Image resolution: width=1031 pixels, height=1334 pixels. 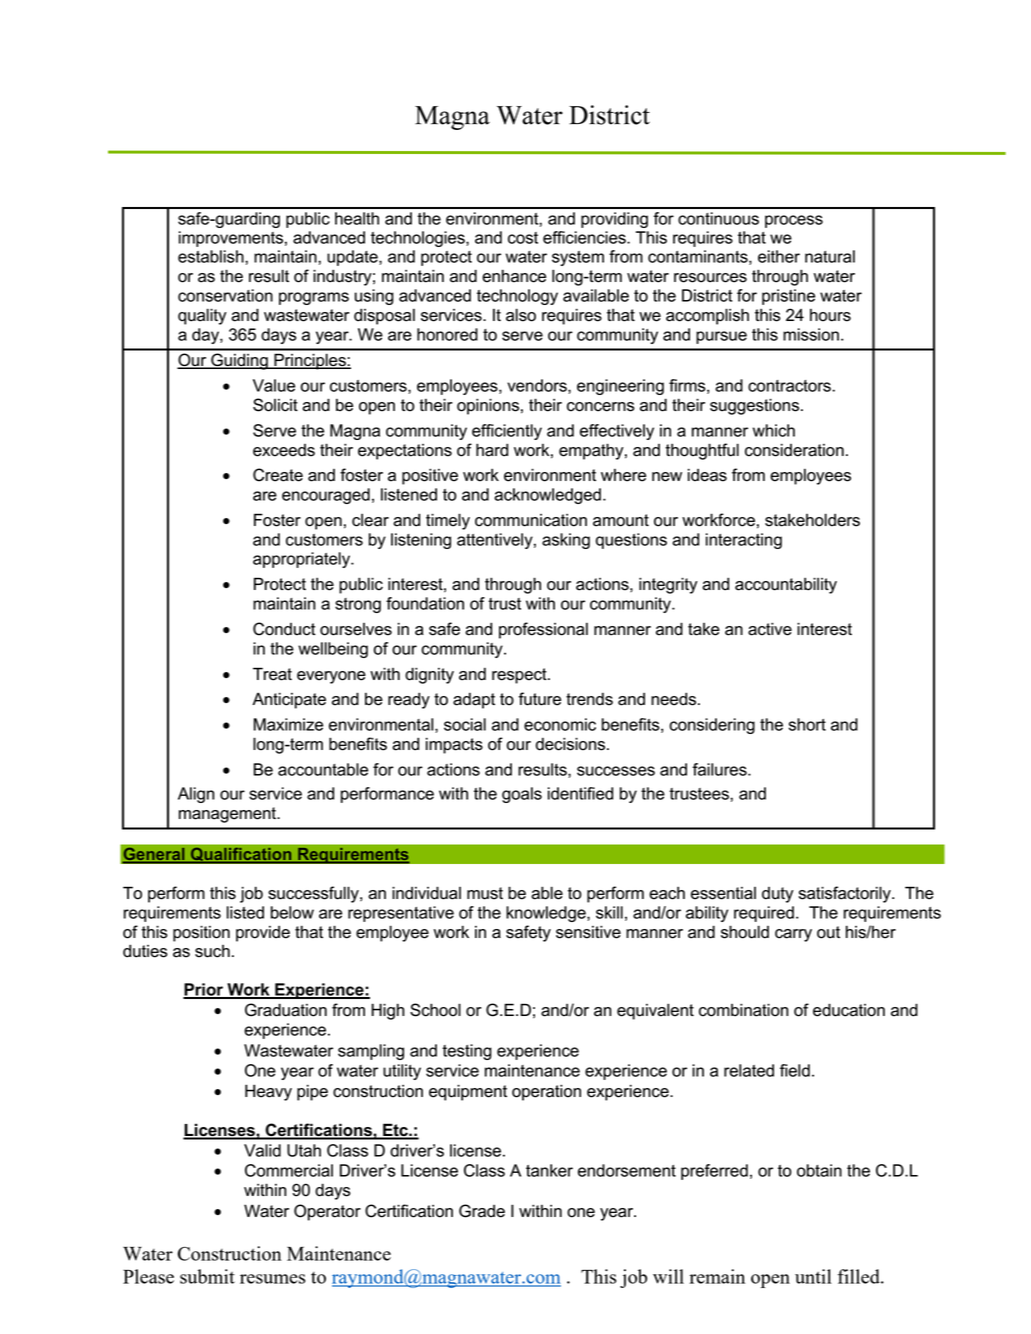 What do you see at coordinates (207, 1276) in the image?
I see `submit` at bounding box center [207, 1276].
